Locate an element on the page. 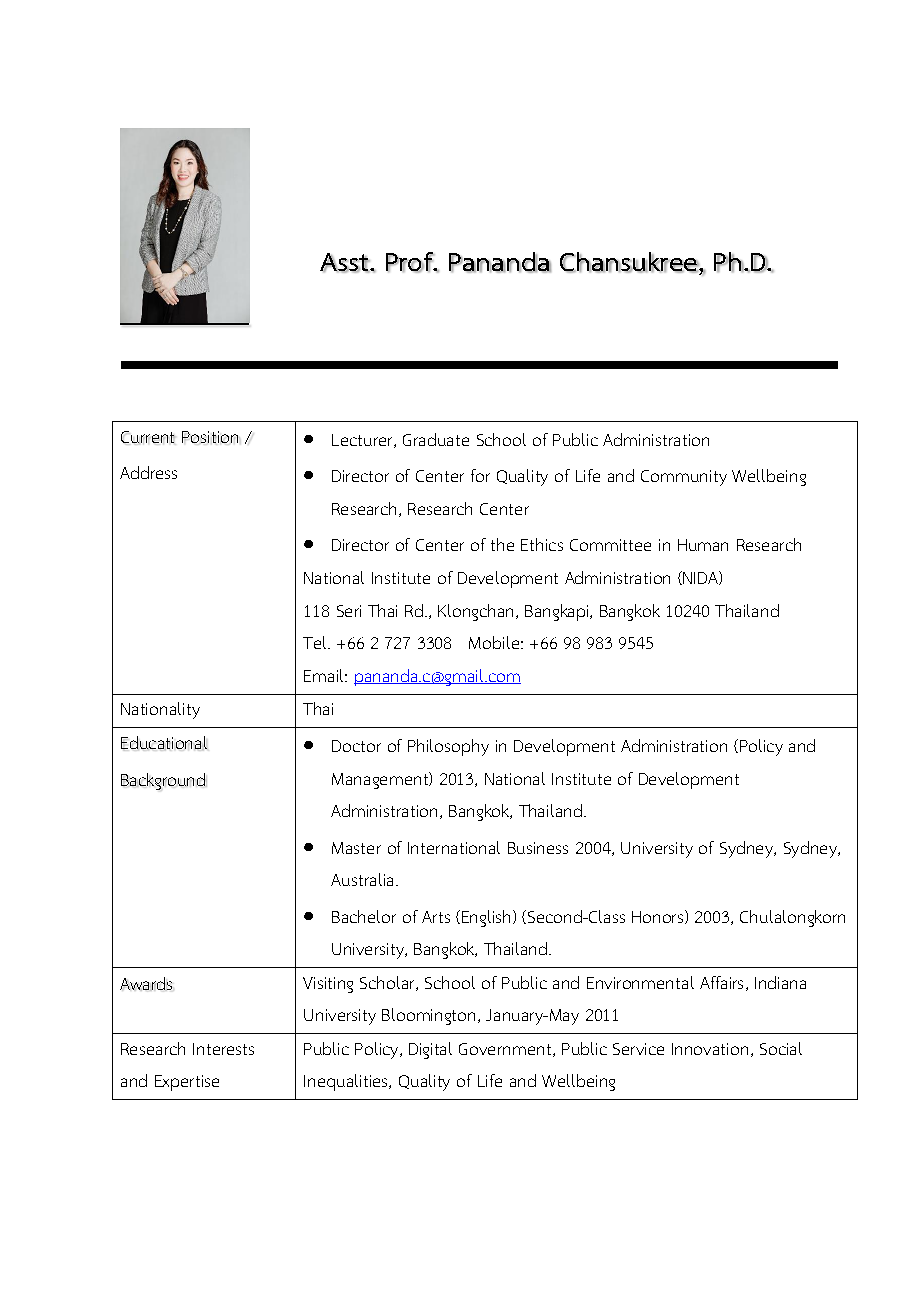 Image resolution: width=924 pixels, height=1308 pixels. Asst is located at coordinates (345, 263).
